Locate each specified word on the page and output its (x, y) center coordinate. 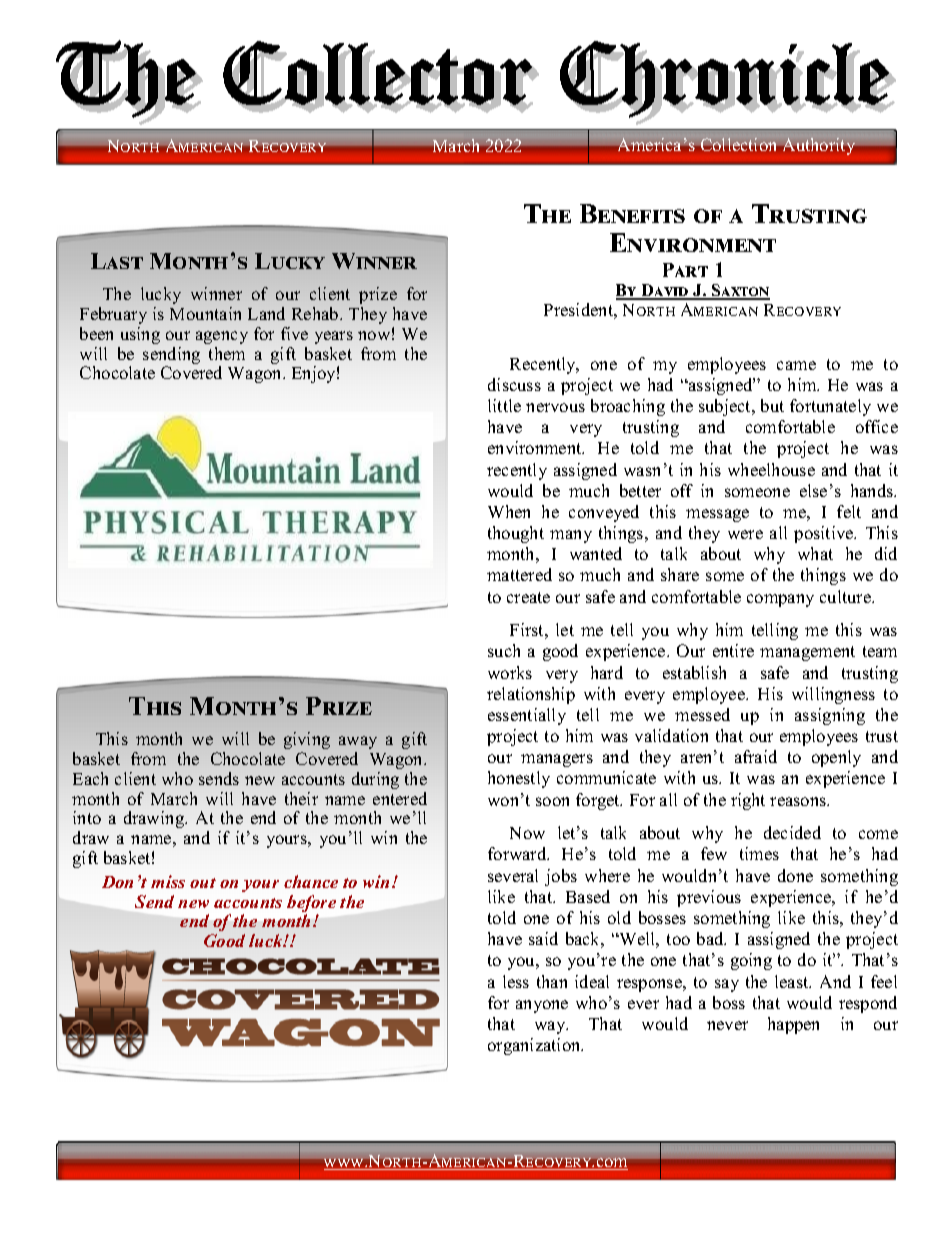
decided (792, 832)
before (311, 905)
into (87, 817)
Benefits (632, 213)
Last (117, 261)
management (807, 653)
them (227, 353)
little (504, 405)
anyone (542, 1006)
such (504, 650)
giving (307, 740)
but (772, 405)
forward (518, 853)
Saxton (740, 291)
